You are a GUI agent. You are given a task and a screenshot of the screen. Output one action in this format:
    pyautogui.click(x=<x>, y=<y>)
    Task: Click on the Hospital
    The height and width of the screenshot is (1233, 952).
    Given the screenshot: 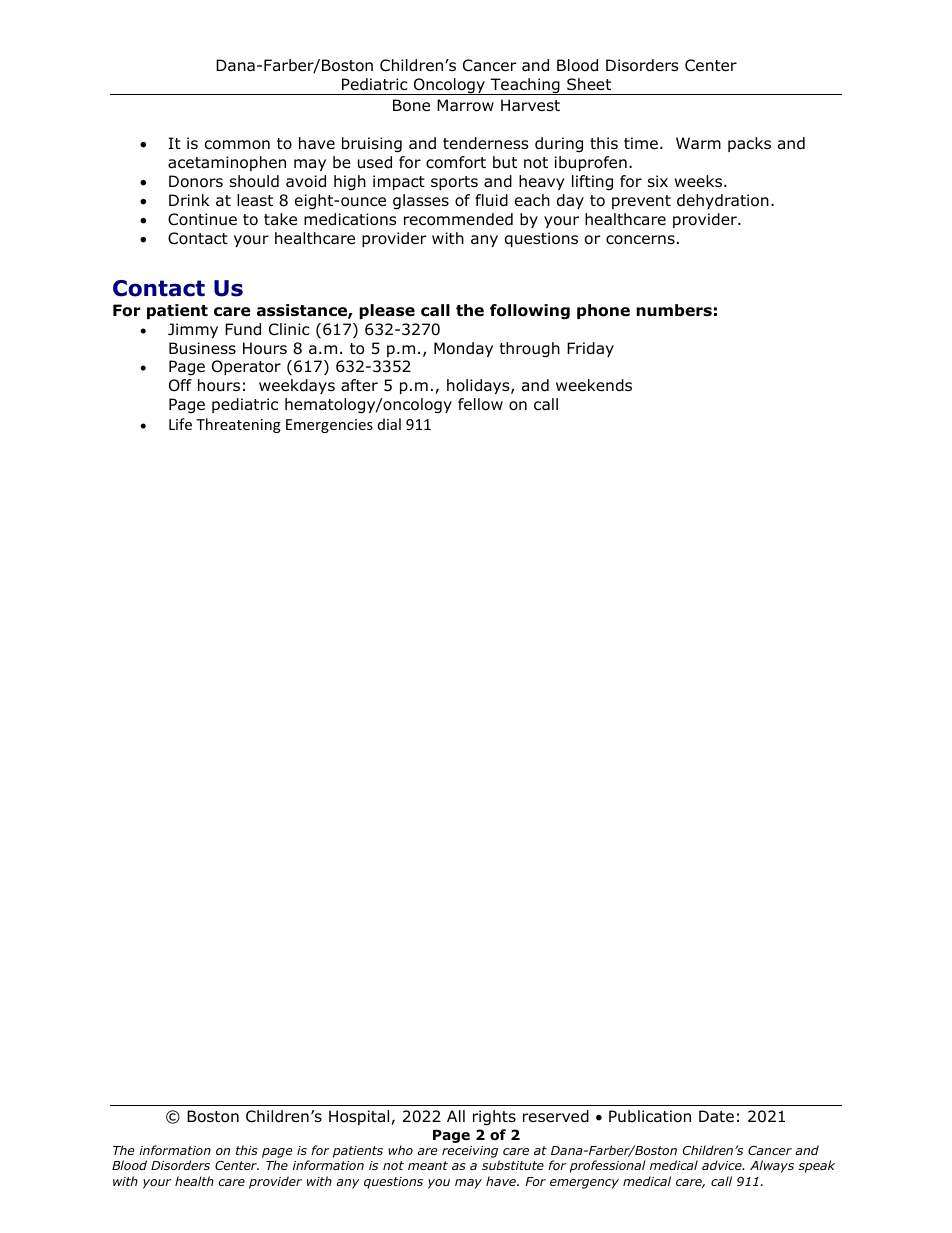 What is the action you would take?
    pyautogui.click(x=360, y=1117)
